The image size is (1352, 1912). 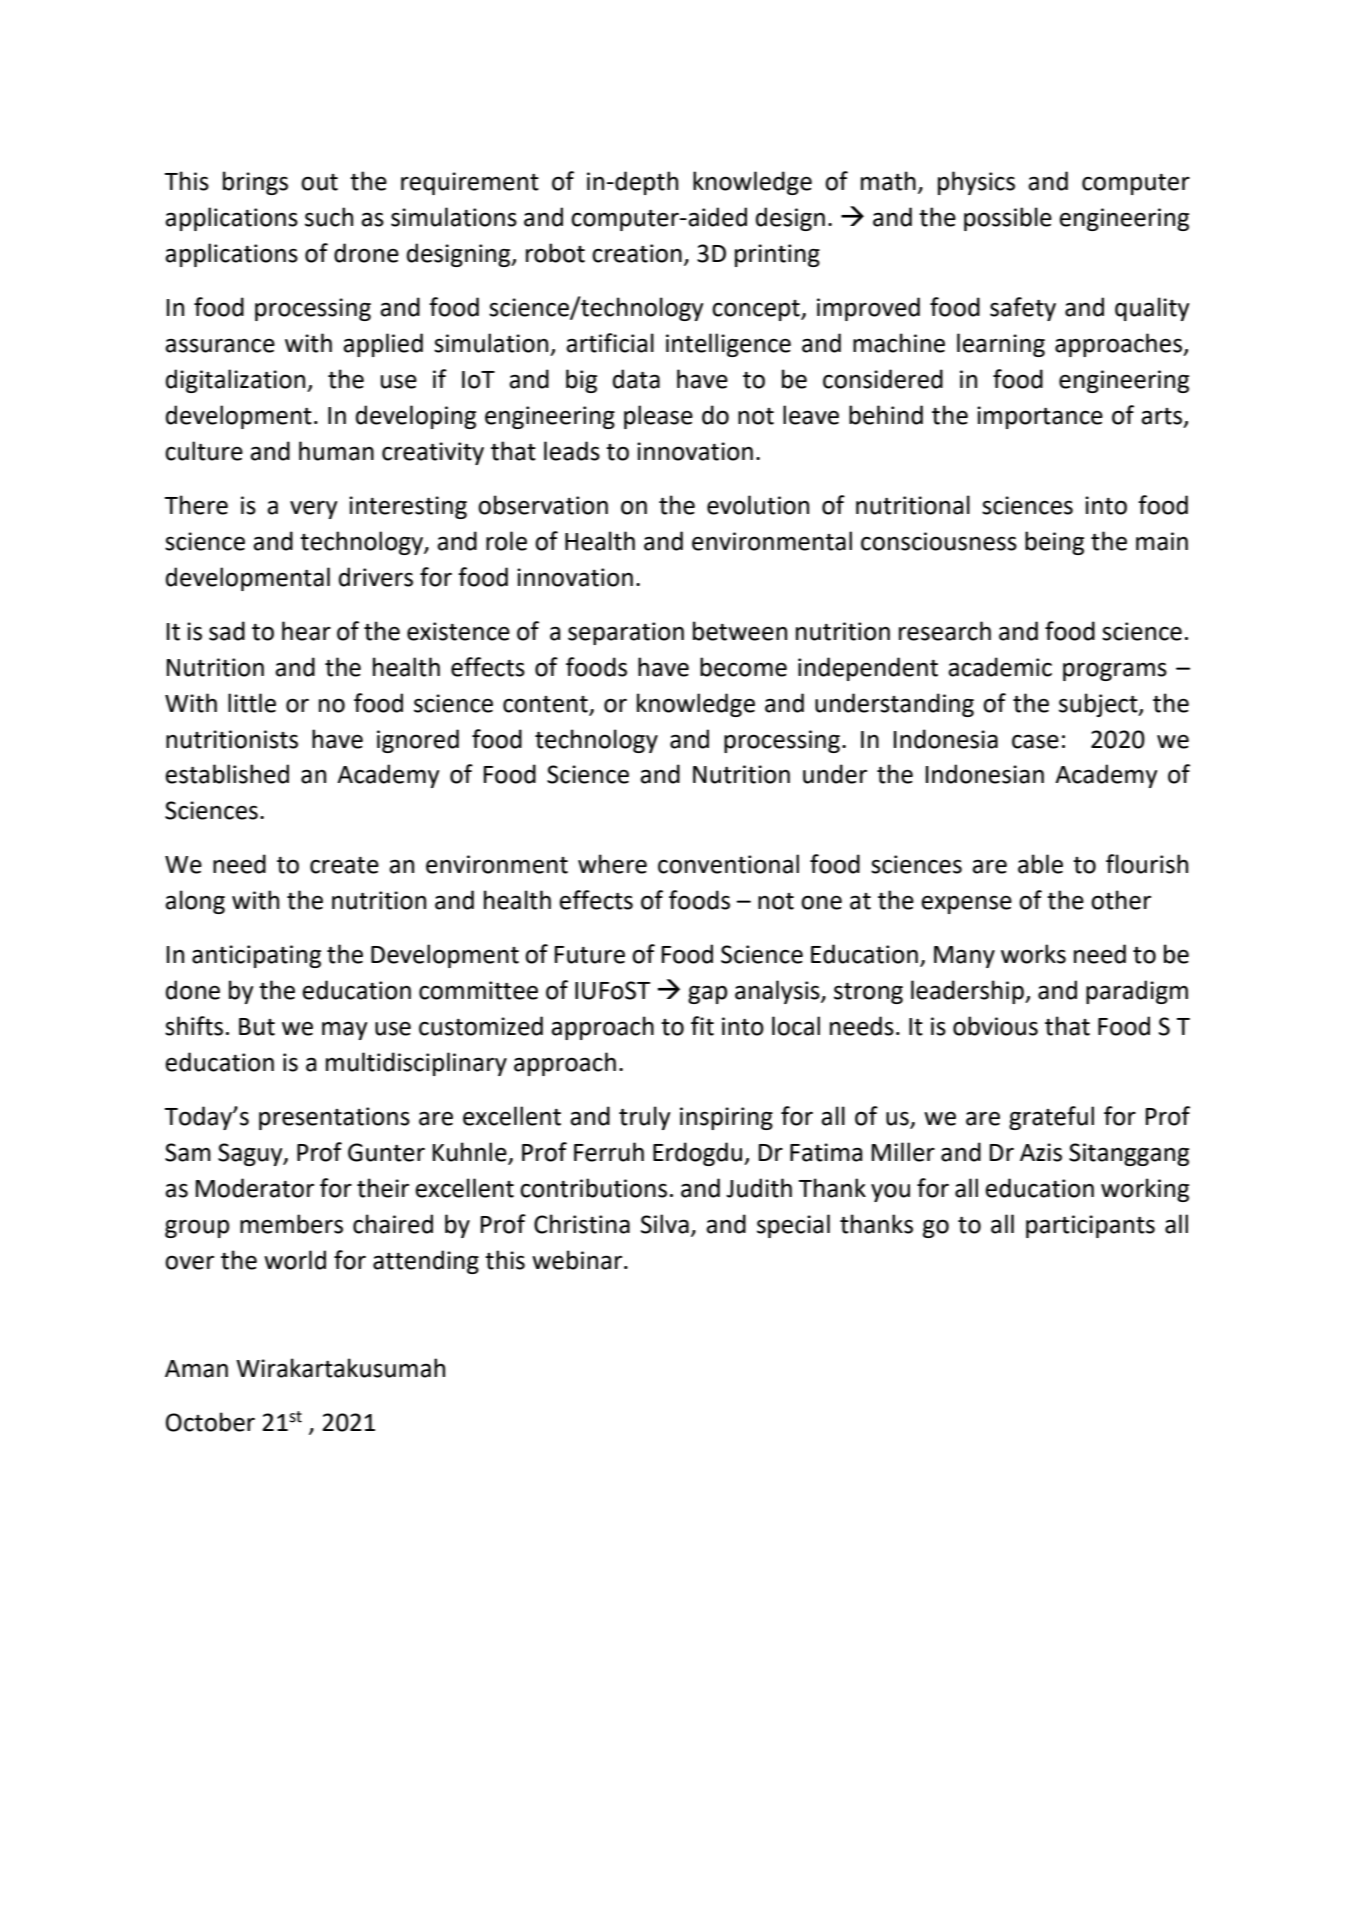 I want to click on possible, so click(x=1008, y=219).
